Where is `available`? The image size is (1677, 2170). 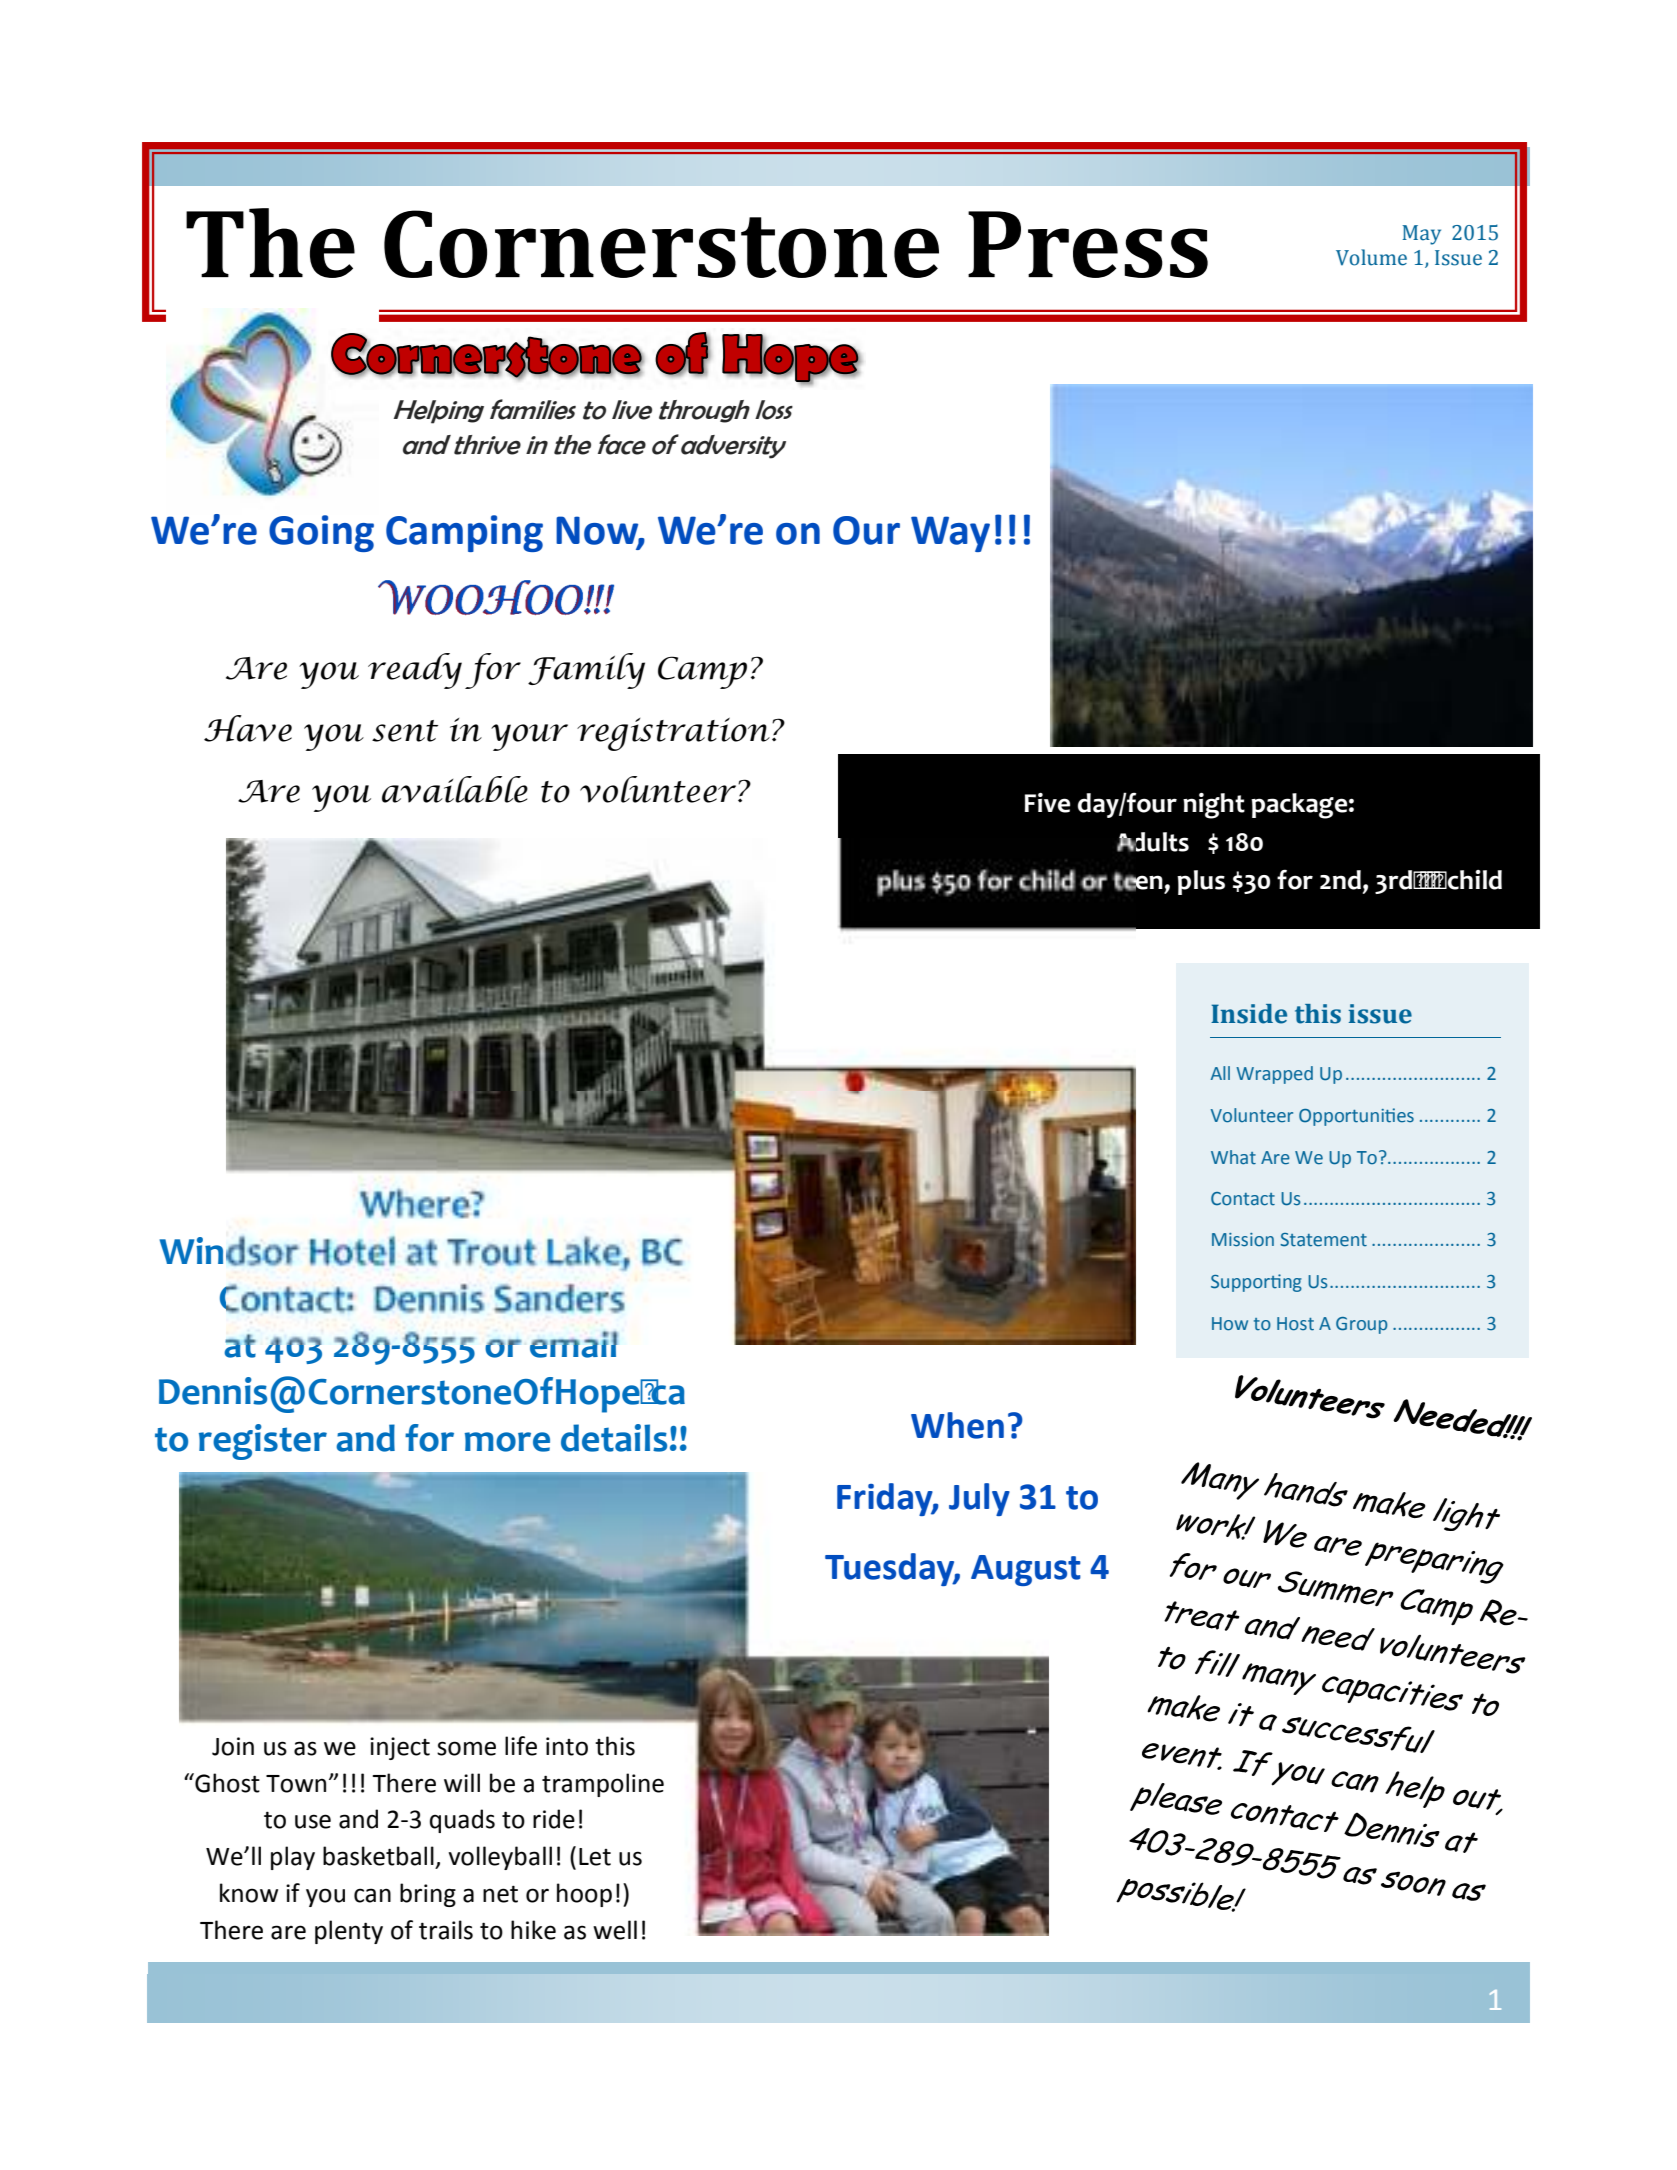 available is located at coordinates (455, 789).
